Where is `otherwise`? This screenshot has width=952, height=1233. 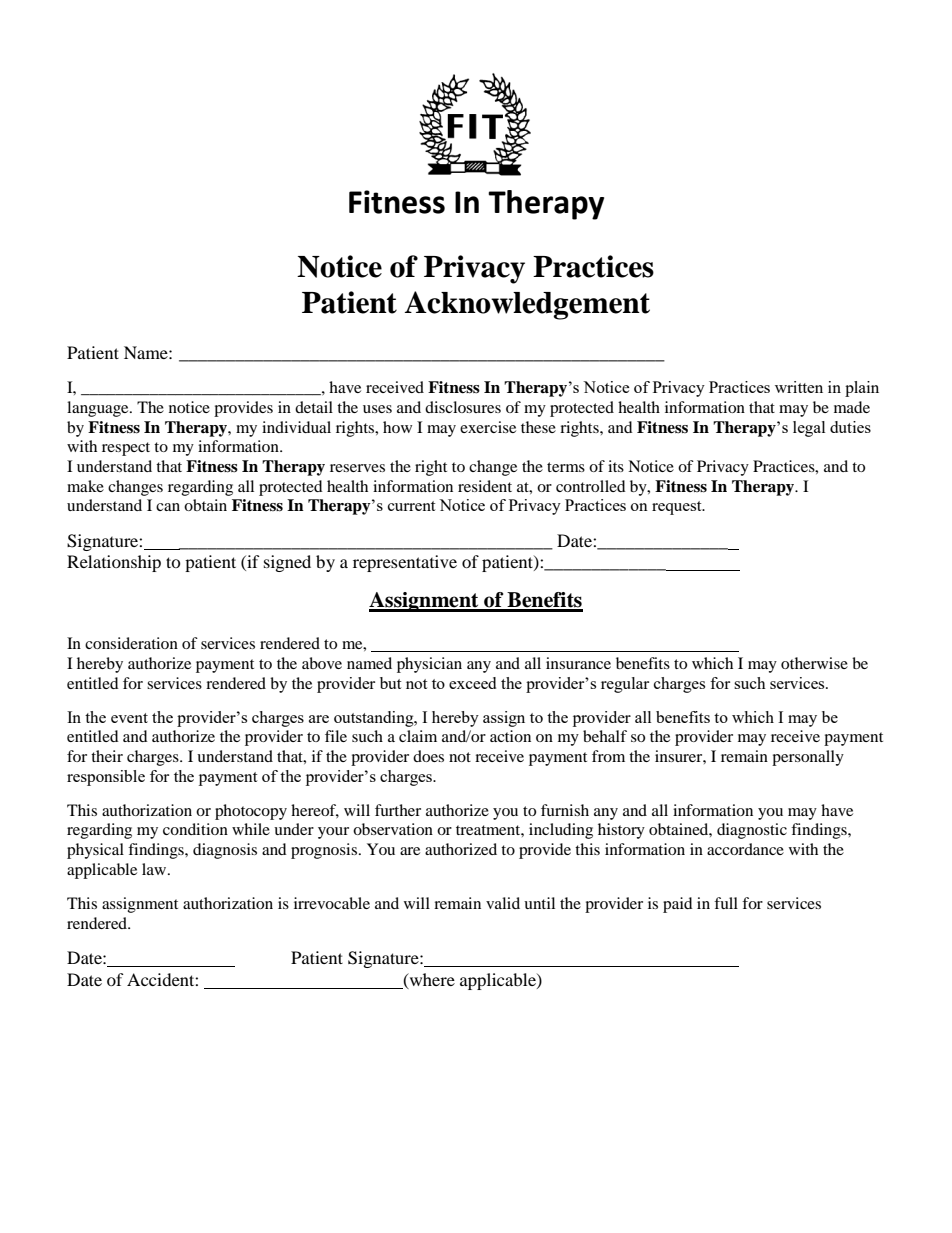 otherwise is located at coordinates (814, 663).
